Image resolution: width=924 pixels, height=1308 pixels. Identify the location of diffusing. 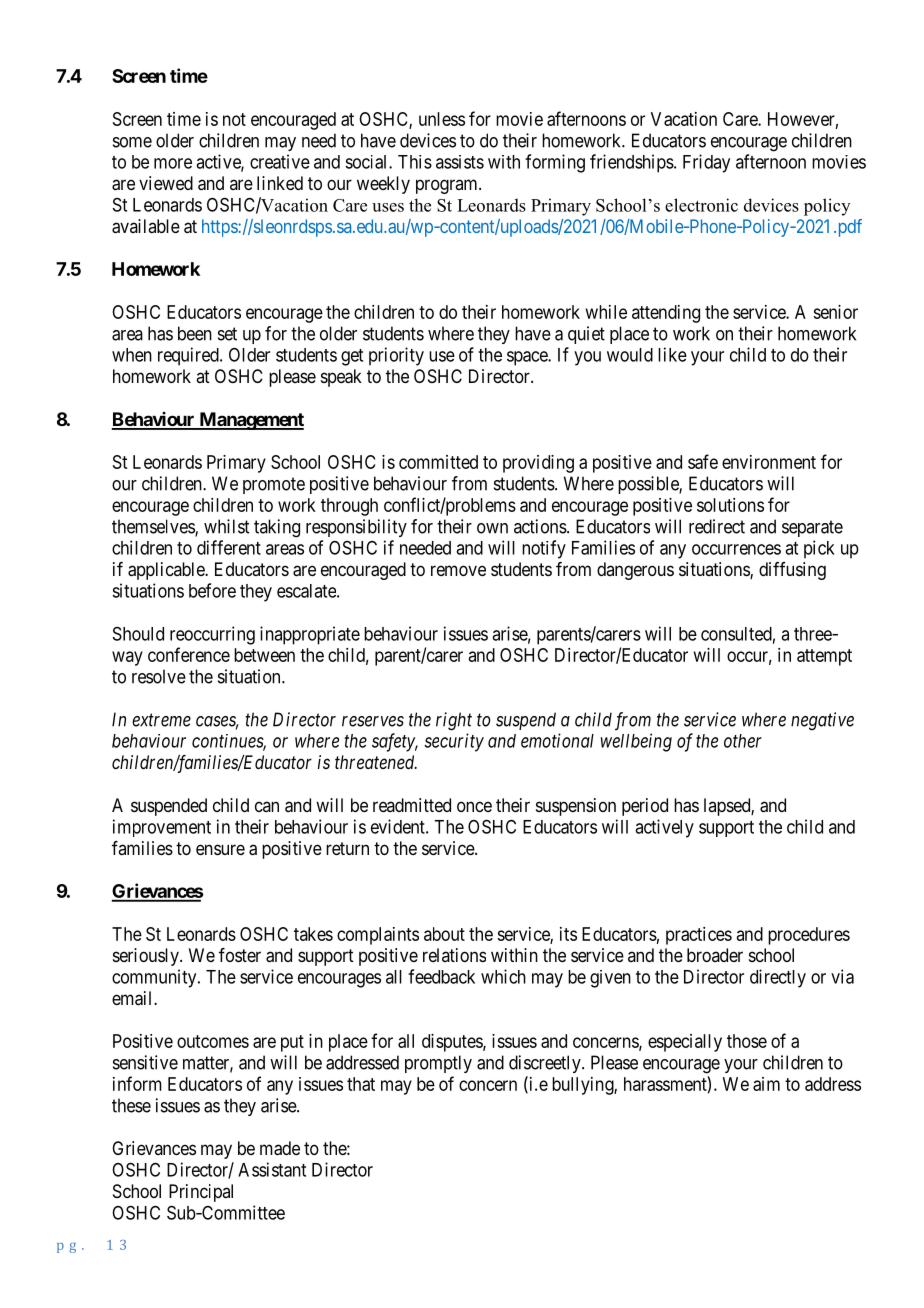
(792, 571).
